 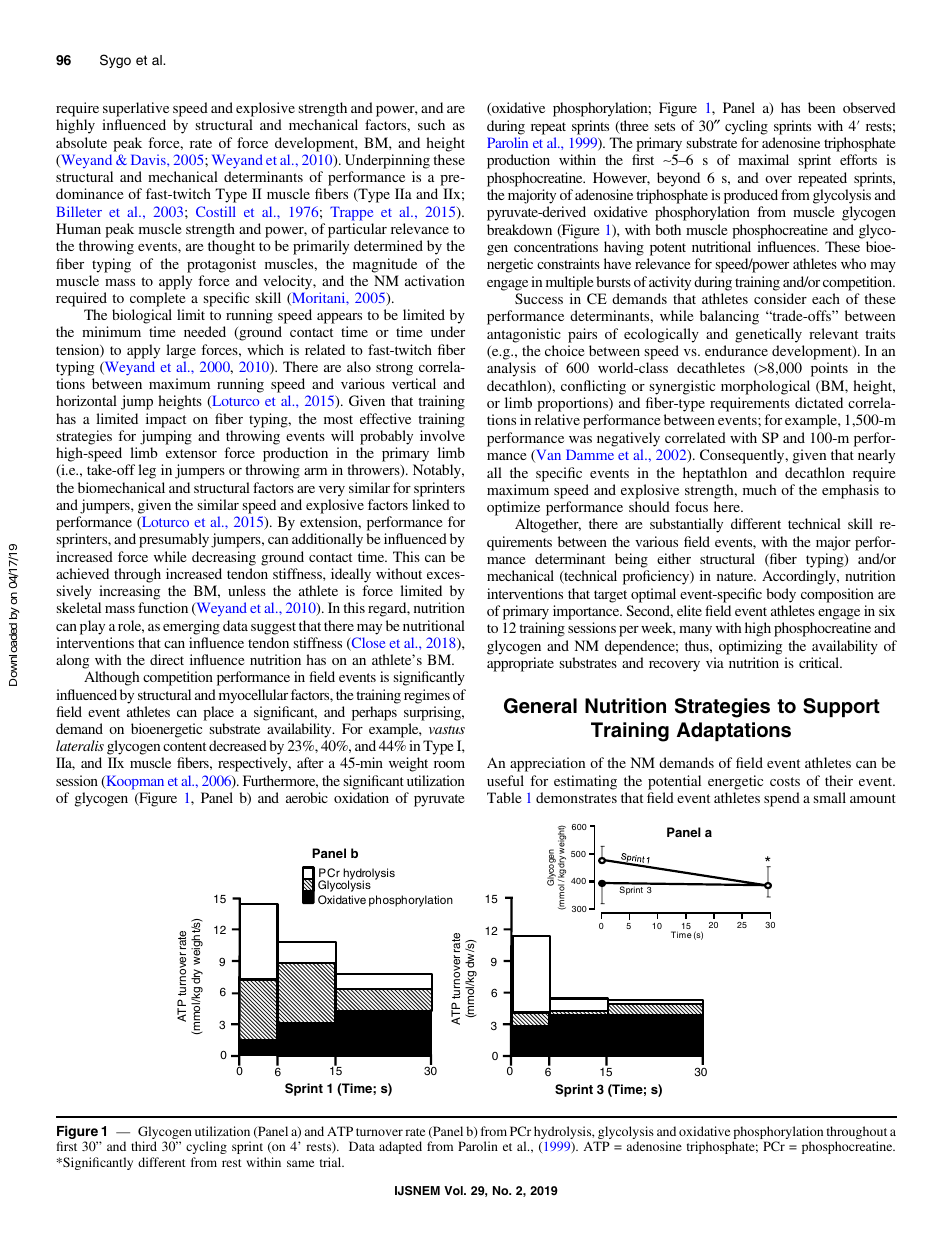 What do you see at coordinates (504, 797) in the page?
I see `Table` at bounding box center [504, 797].
